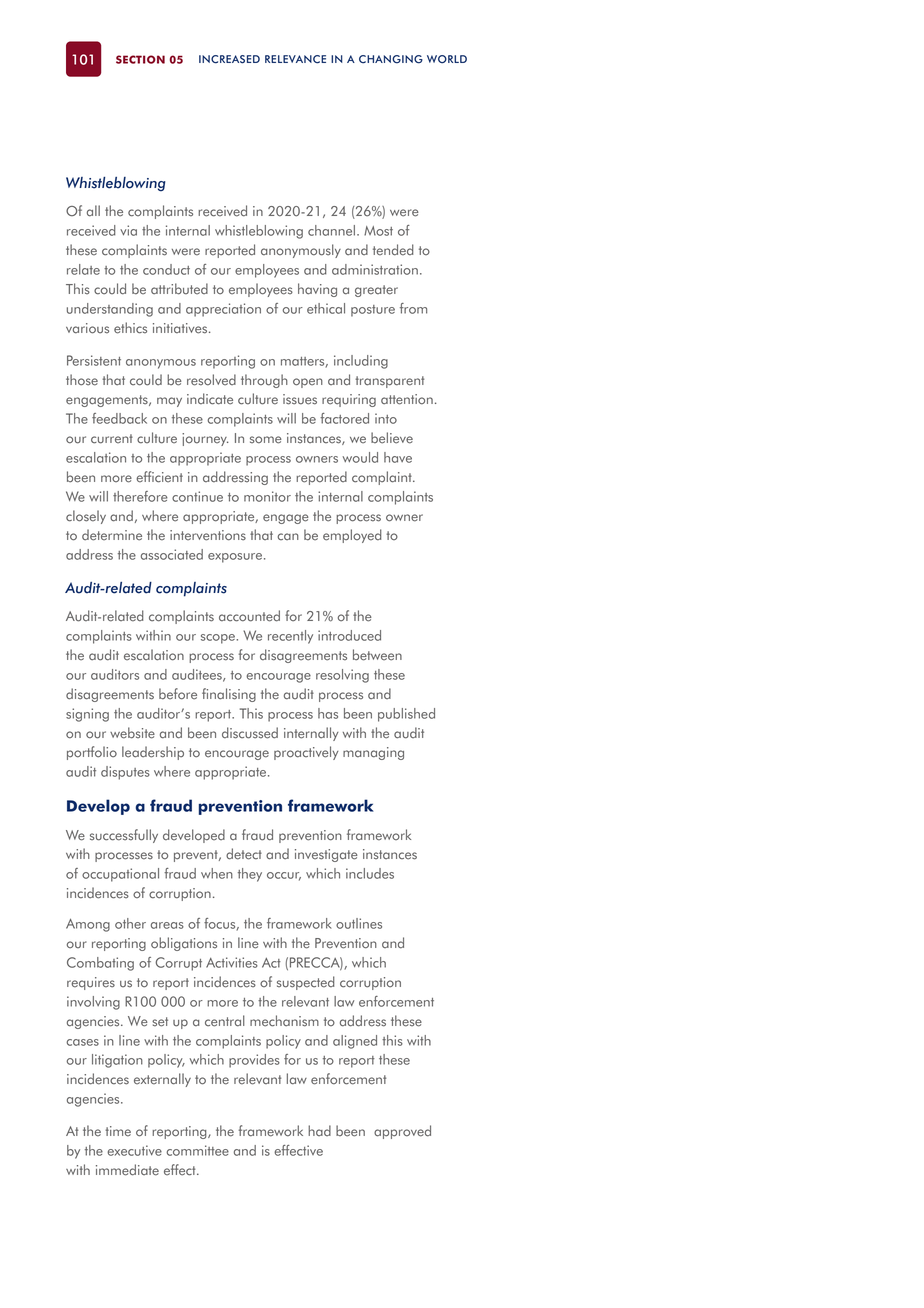 The image size is (924, 1308). What do you see at coordinates (391, 59) in the screenshot?
I see `CHANGING` at bounding box center [391, 59].
